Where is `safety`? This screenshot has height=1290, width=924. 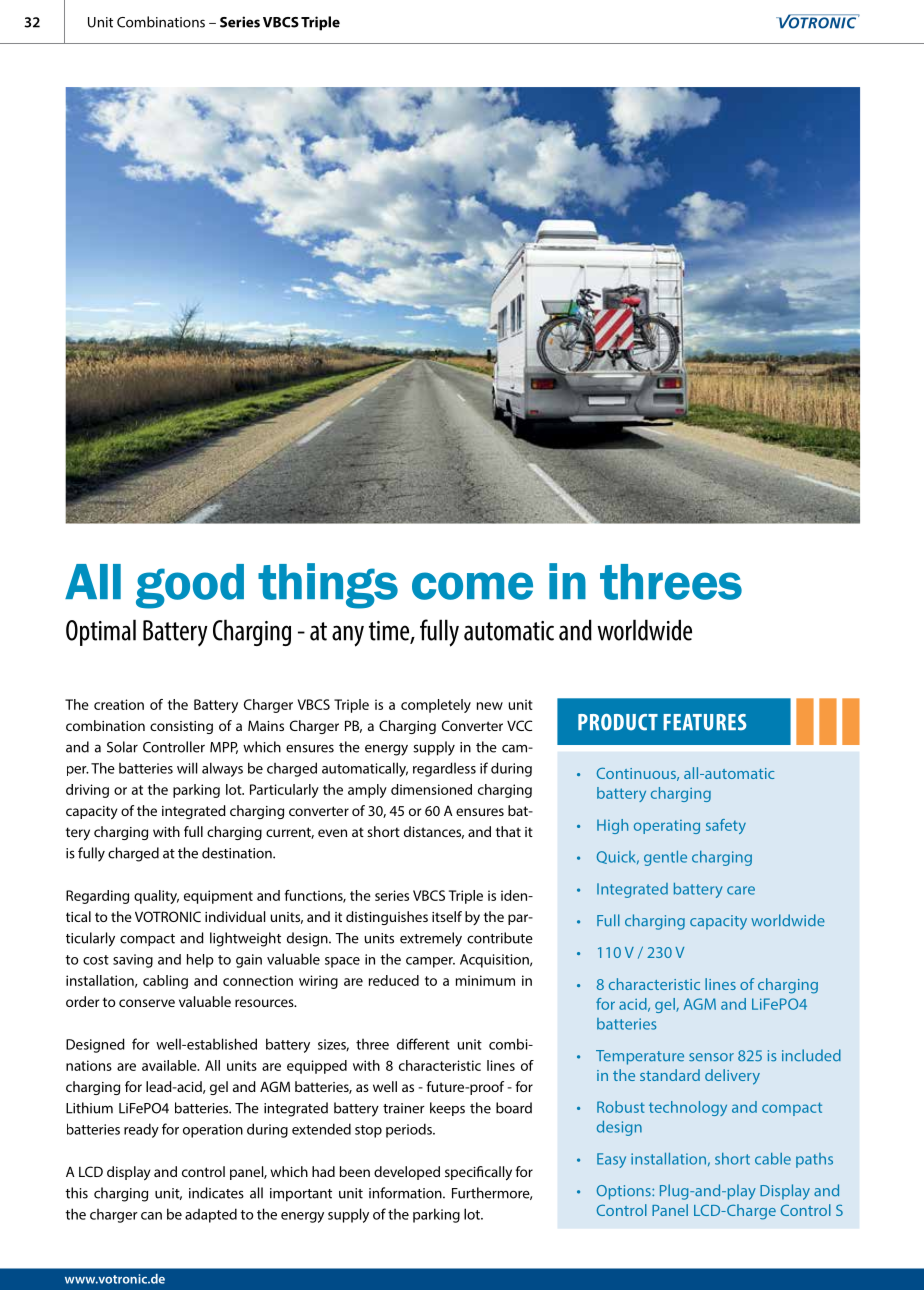
safety is located at coordinates (726, 826).
